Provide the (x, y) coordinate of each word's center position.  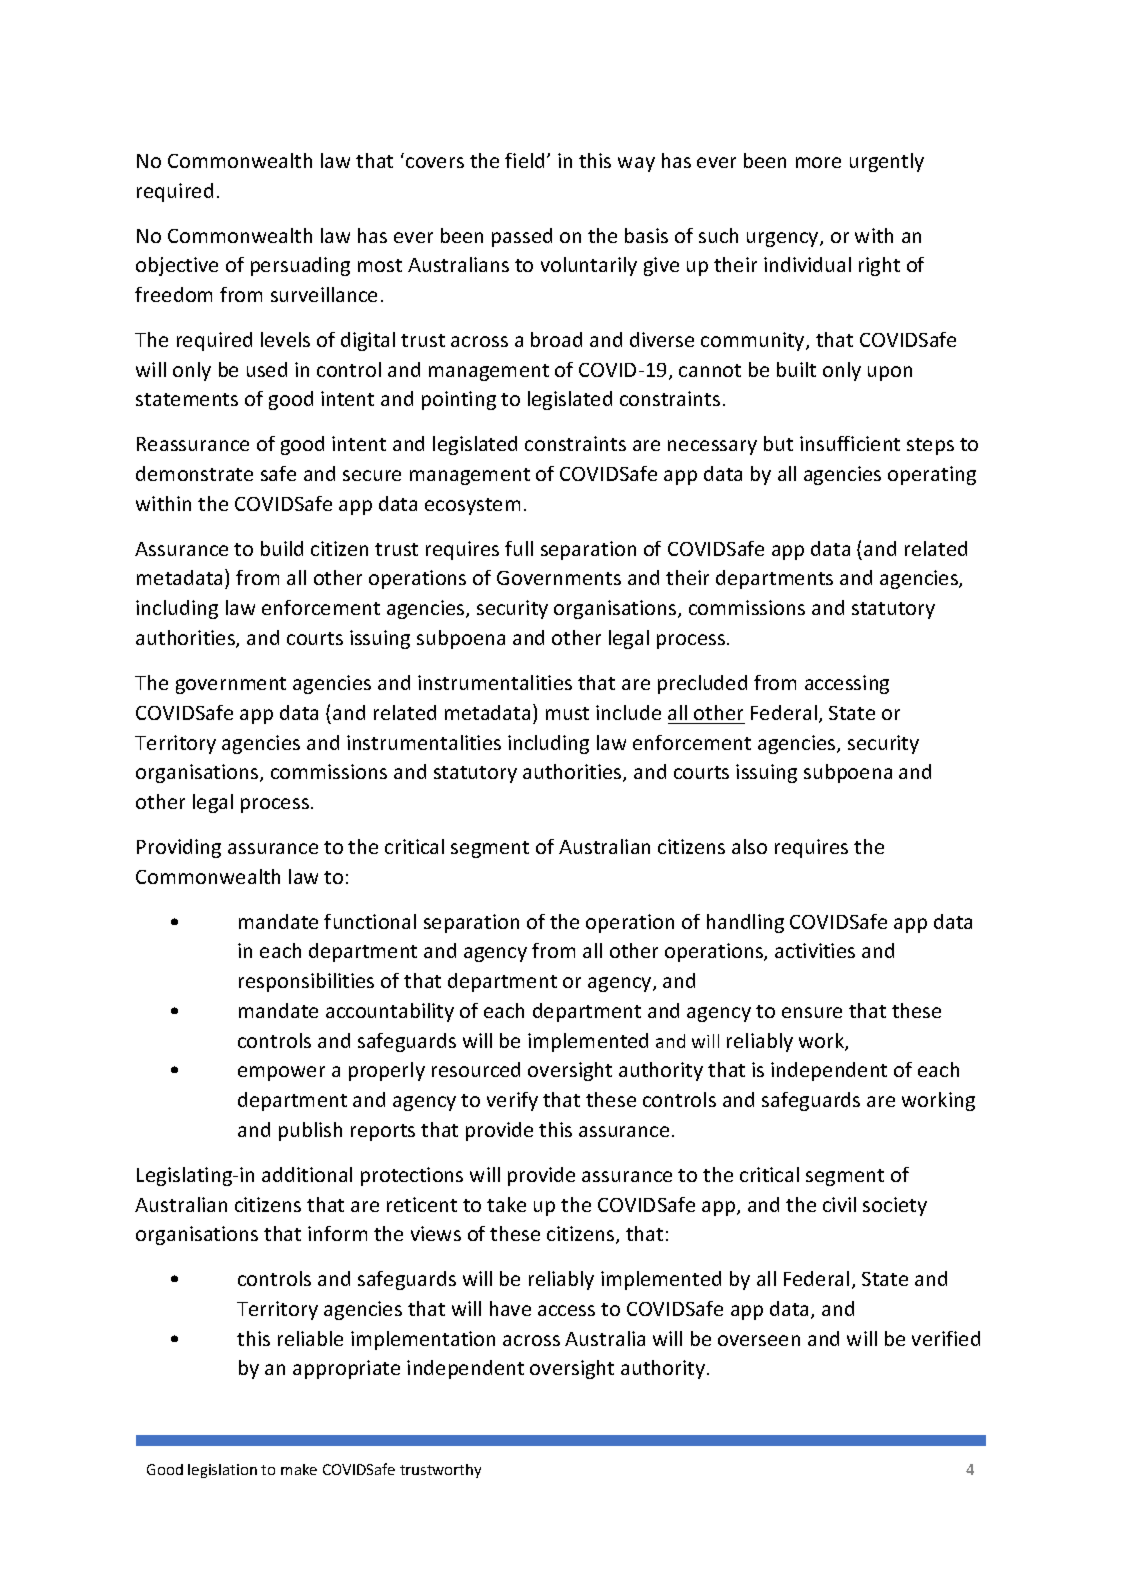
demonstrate (194, 473)
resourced (476, 1069)
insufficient (850, 443)
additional (307, 1174)
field (524, 160)
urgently (887, 162)
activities (815, 950)
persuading (300, 266)
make (299, 1469)
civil (839, 1204)
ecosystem (472, 506)
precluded (702, 684)
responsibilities (306, 982)
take (506, 1204)
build (282, 548)
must (567, 713)
